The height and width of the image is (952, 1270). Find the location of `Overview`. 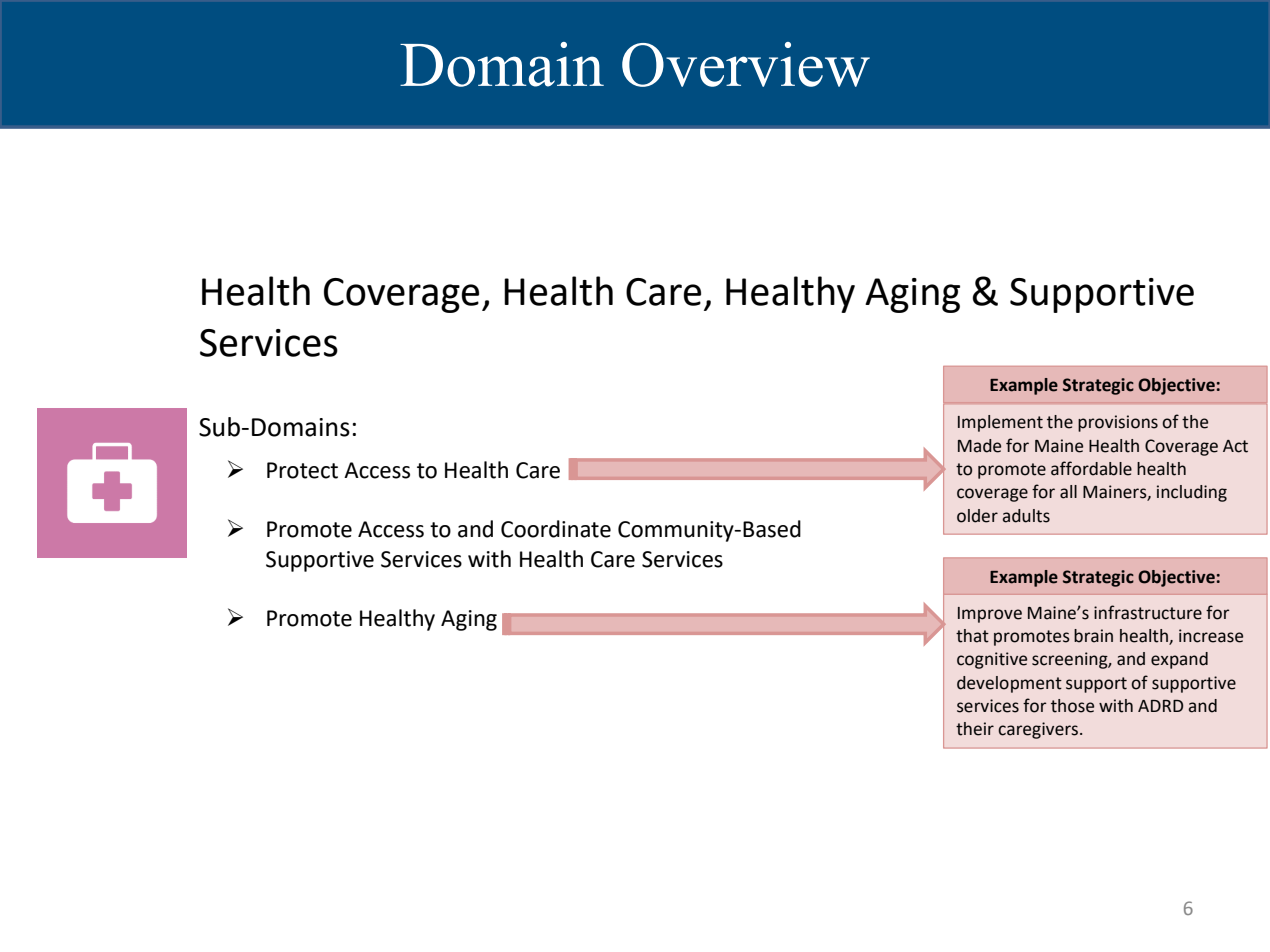

Overview is located at coordinates (746, 64).
